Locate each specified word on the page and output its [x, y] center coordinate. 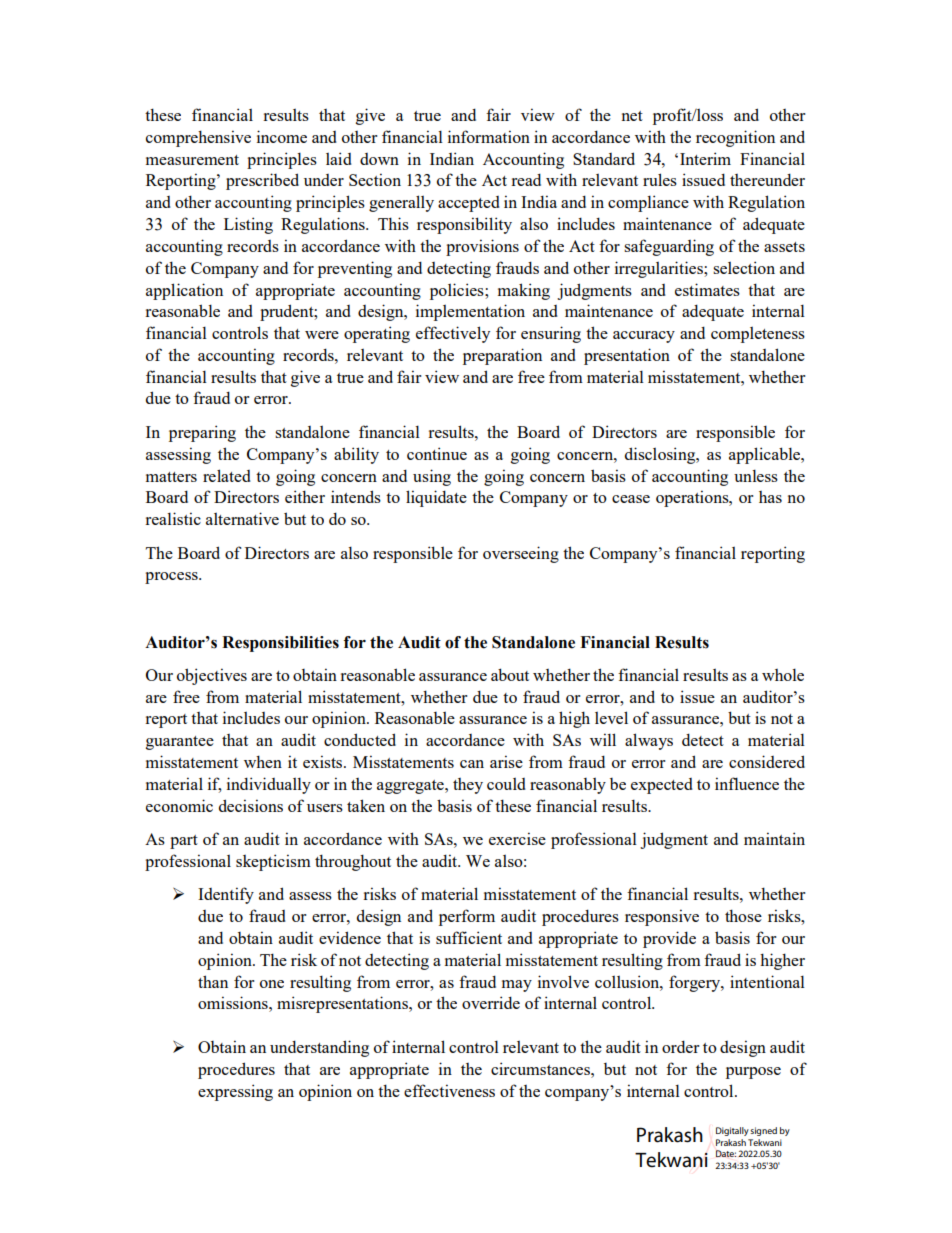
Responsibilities [280, 644]
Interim [705, 158]
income [282, 136]
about [510, 674]
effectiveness [449, 1090]
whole [783, 675]
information [489, 136]
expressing [235, 1092]
